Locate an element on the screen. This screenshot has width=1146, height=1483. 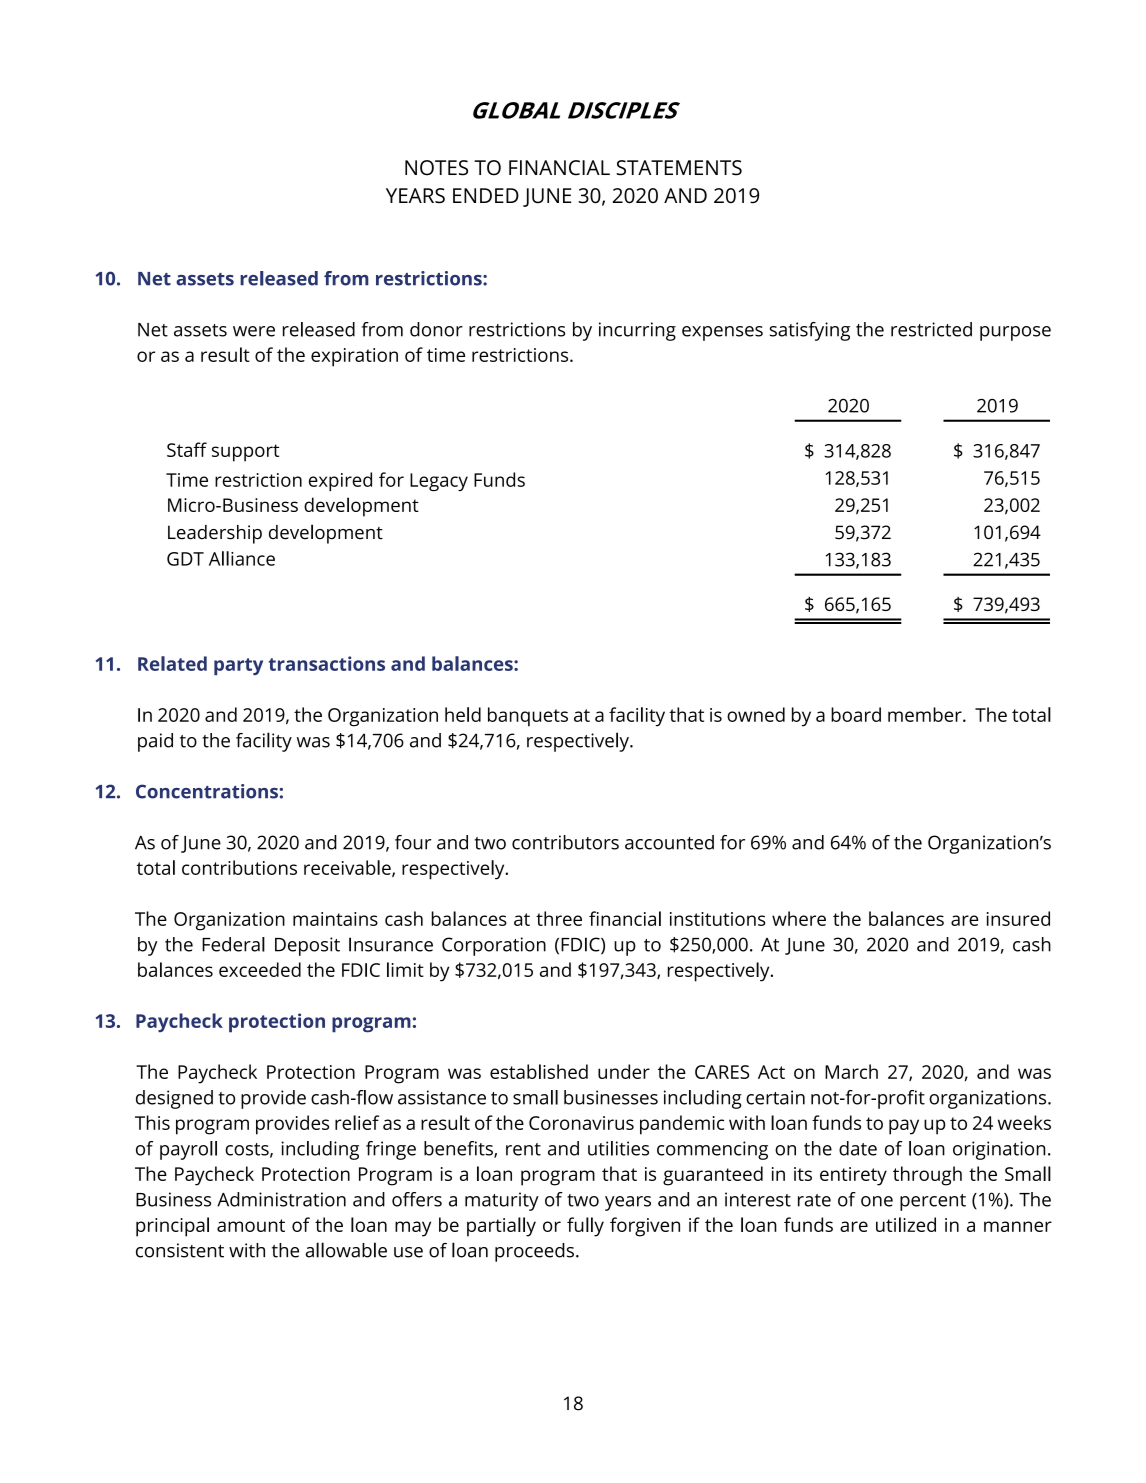
fully is located at coordinates (585, 1227).
